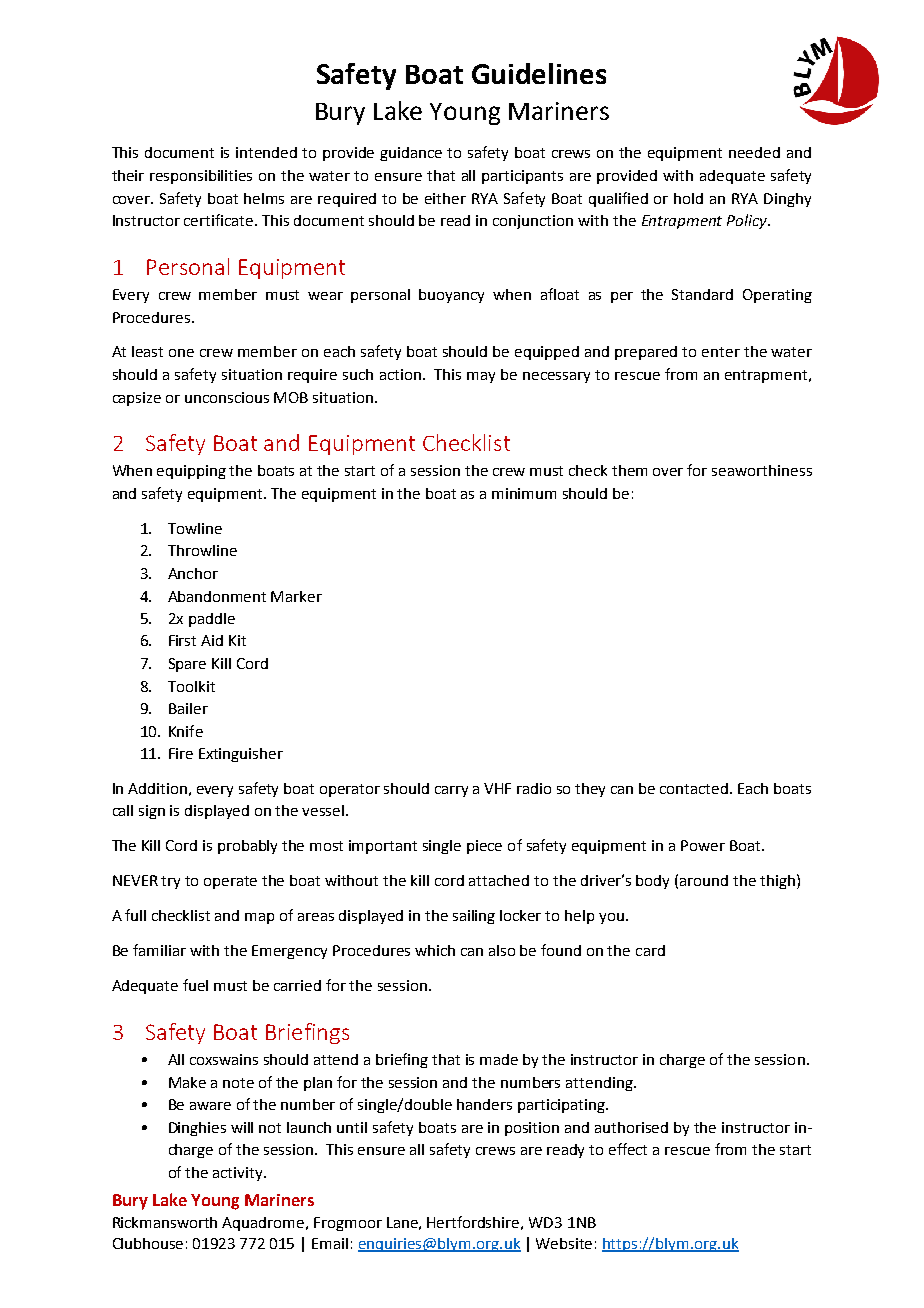 The height and width of the screenshot is (1308, 924). Describe the element at coordinates (524, 493) in the screenshot. I see `minimum` at that location.
